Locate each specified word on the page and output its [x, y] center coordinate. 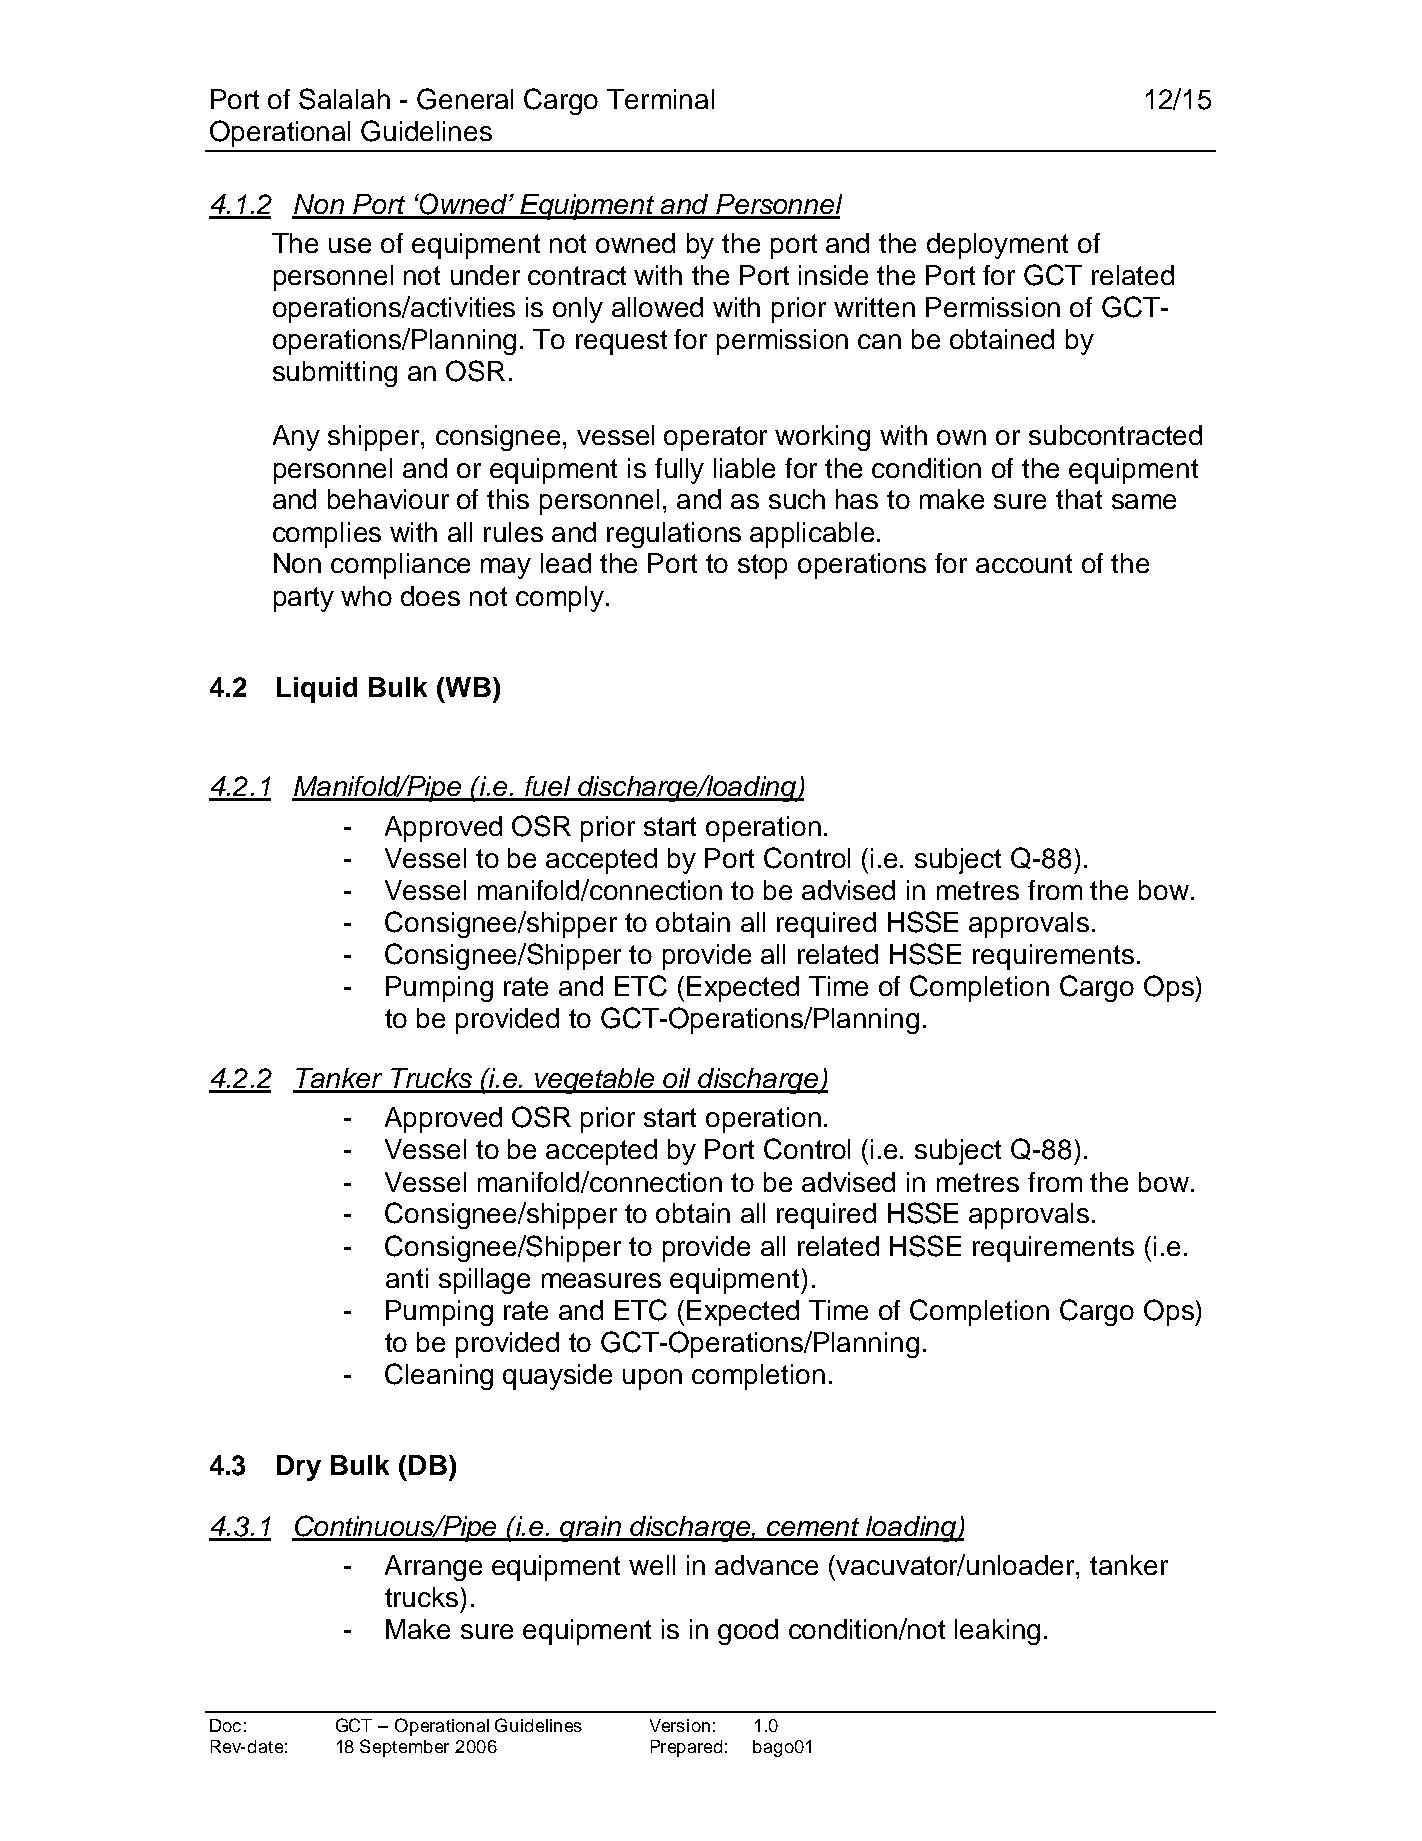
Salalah [344, 99]
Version [680, 1725]
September [404, 1748]
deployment [997, 246]
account [1024, 563]
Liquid [317, 690]
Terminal [660, 99]
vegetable [595, 1081]
